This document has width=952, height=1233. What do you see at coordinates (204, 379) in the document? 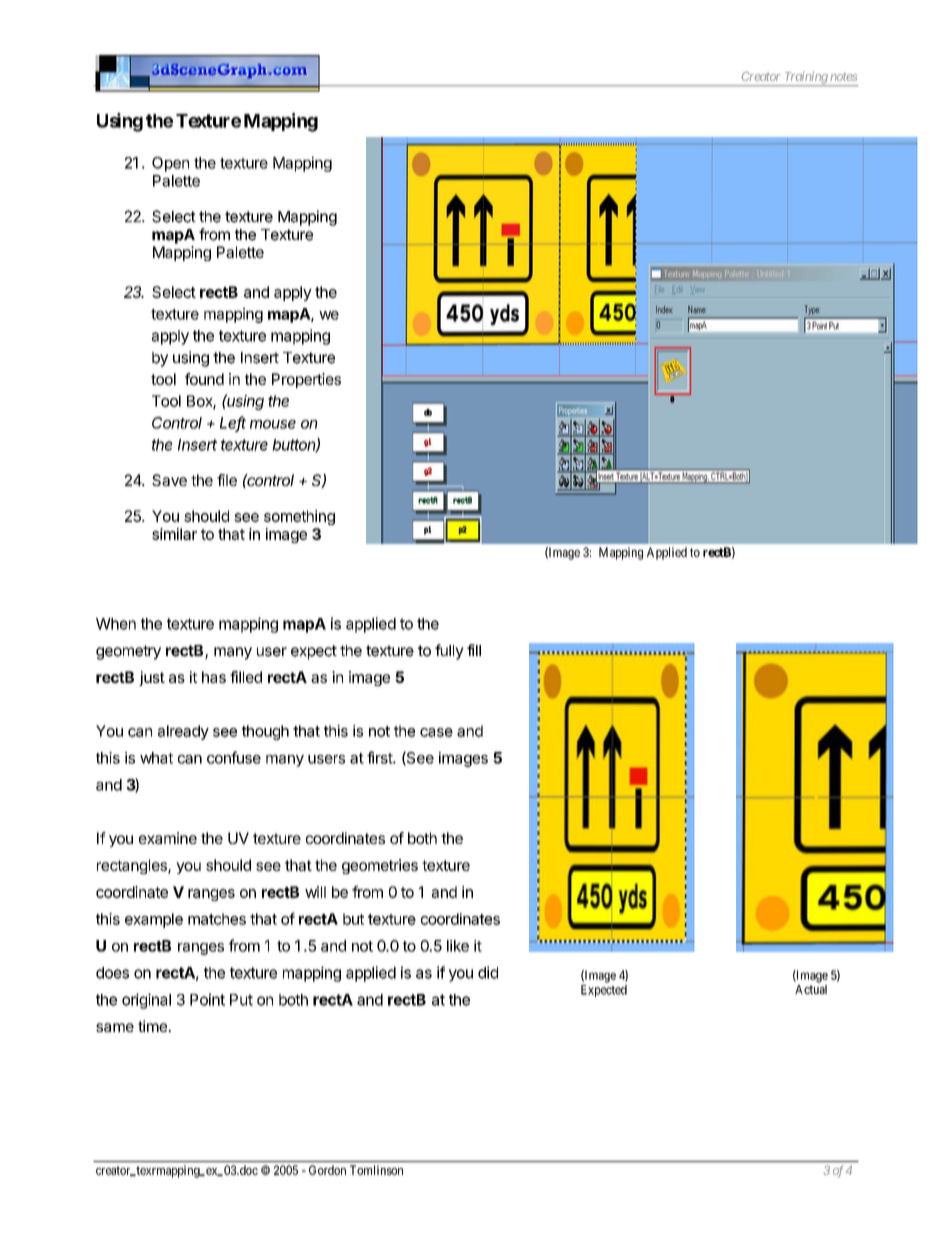
I see `found` at bounding box center [204, 379].
